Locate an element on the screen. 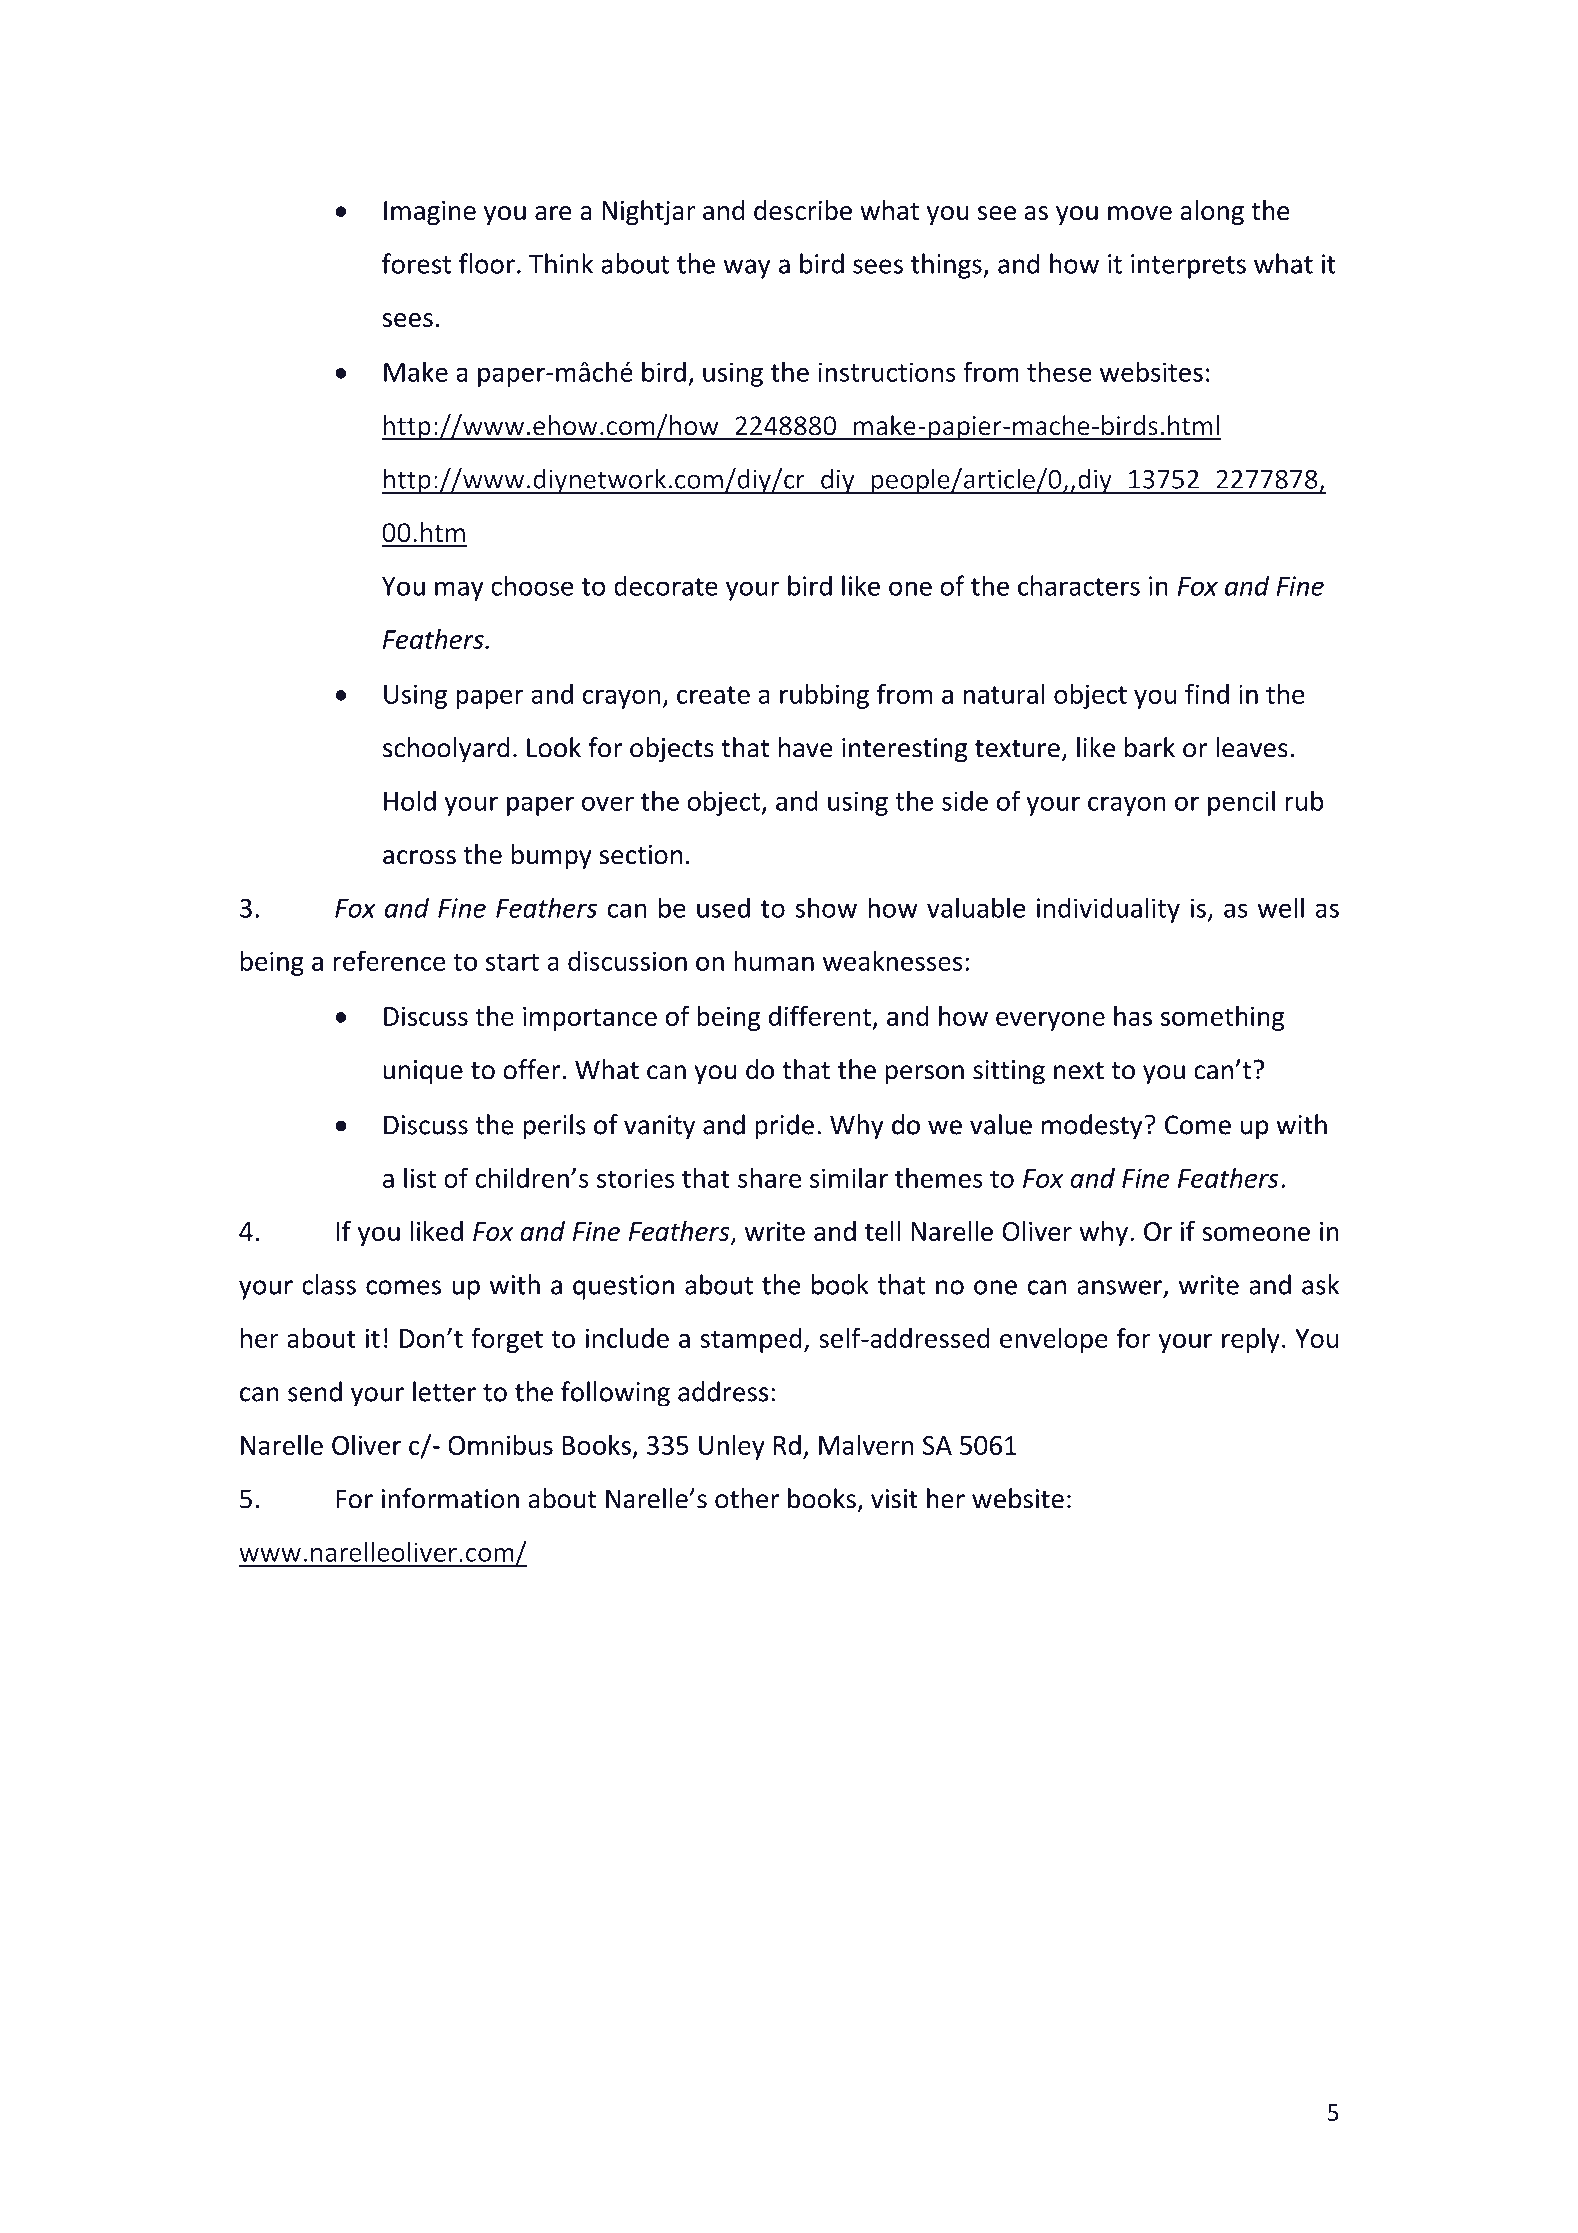 The height and width of the screenshot is (2233, 1578). interprets is located at coordinates (1188, 266).
